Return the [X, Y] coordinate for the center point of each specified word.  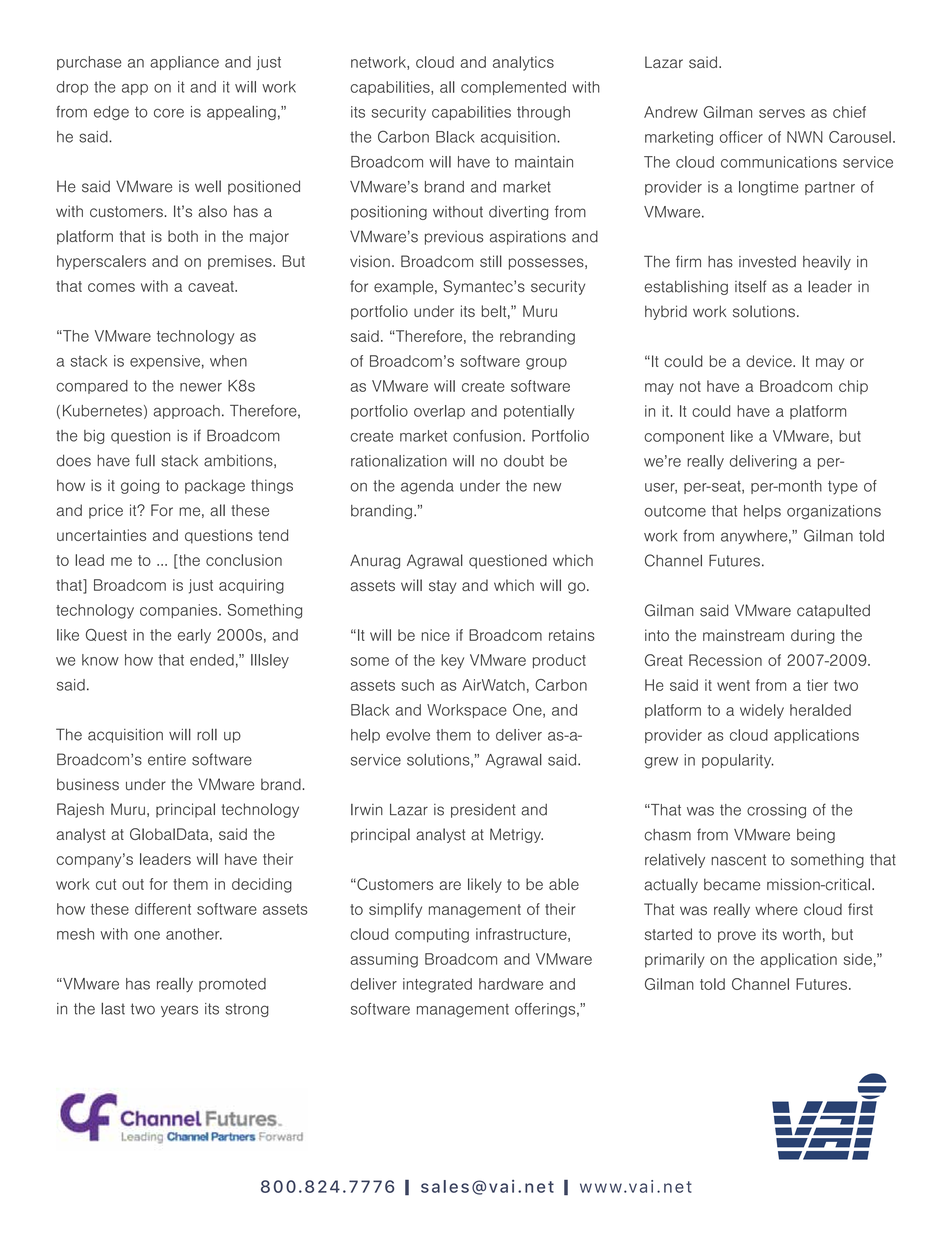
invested [767, 262]
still [491, 261]
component [684, 437]
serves [782, 113]
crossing [776, 811]
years [179, 1011]
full [145, 460]
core [169, 113]
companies [180, 611]
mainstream [743, 635]
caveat [212, 286]
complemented [513, 88]
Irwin [367, 809]
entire [167, 760]
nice [436, 635]
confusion [487, 436]
